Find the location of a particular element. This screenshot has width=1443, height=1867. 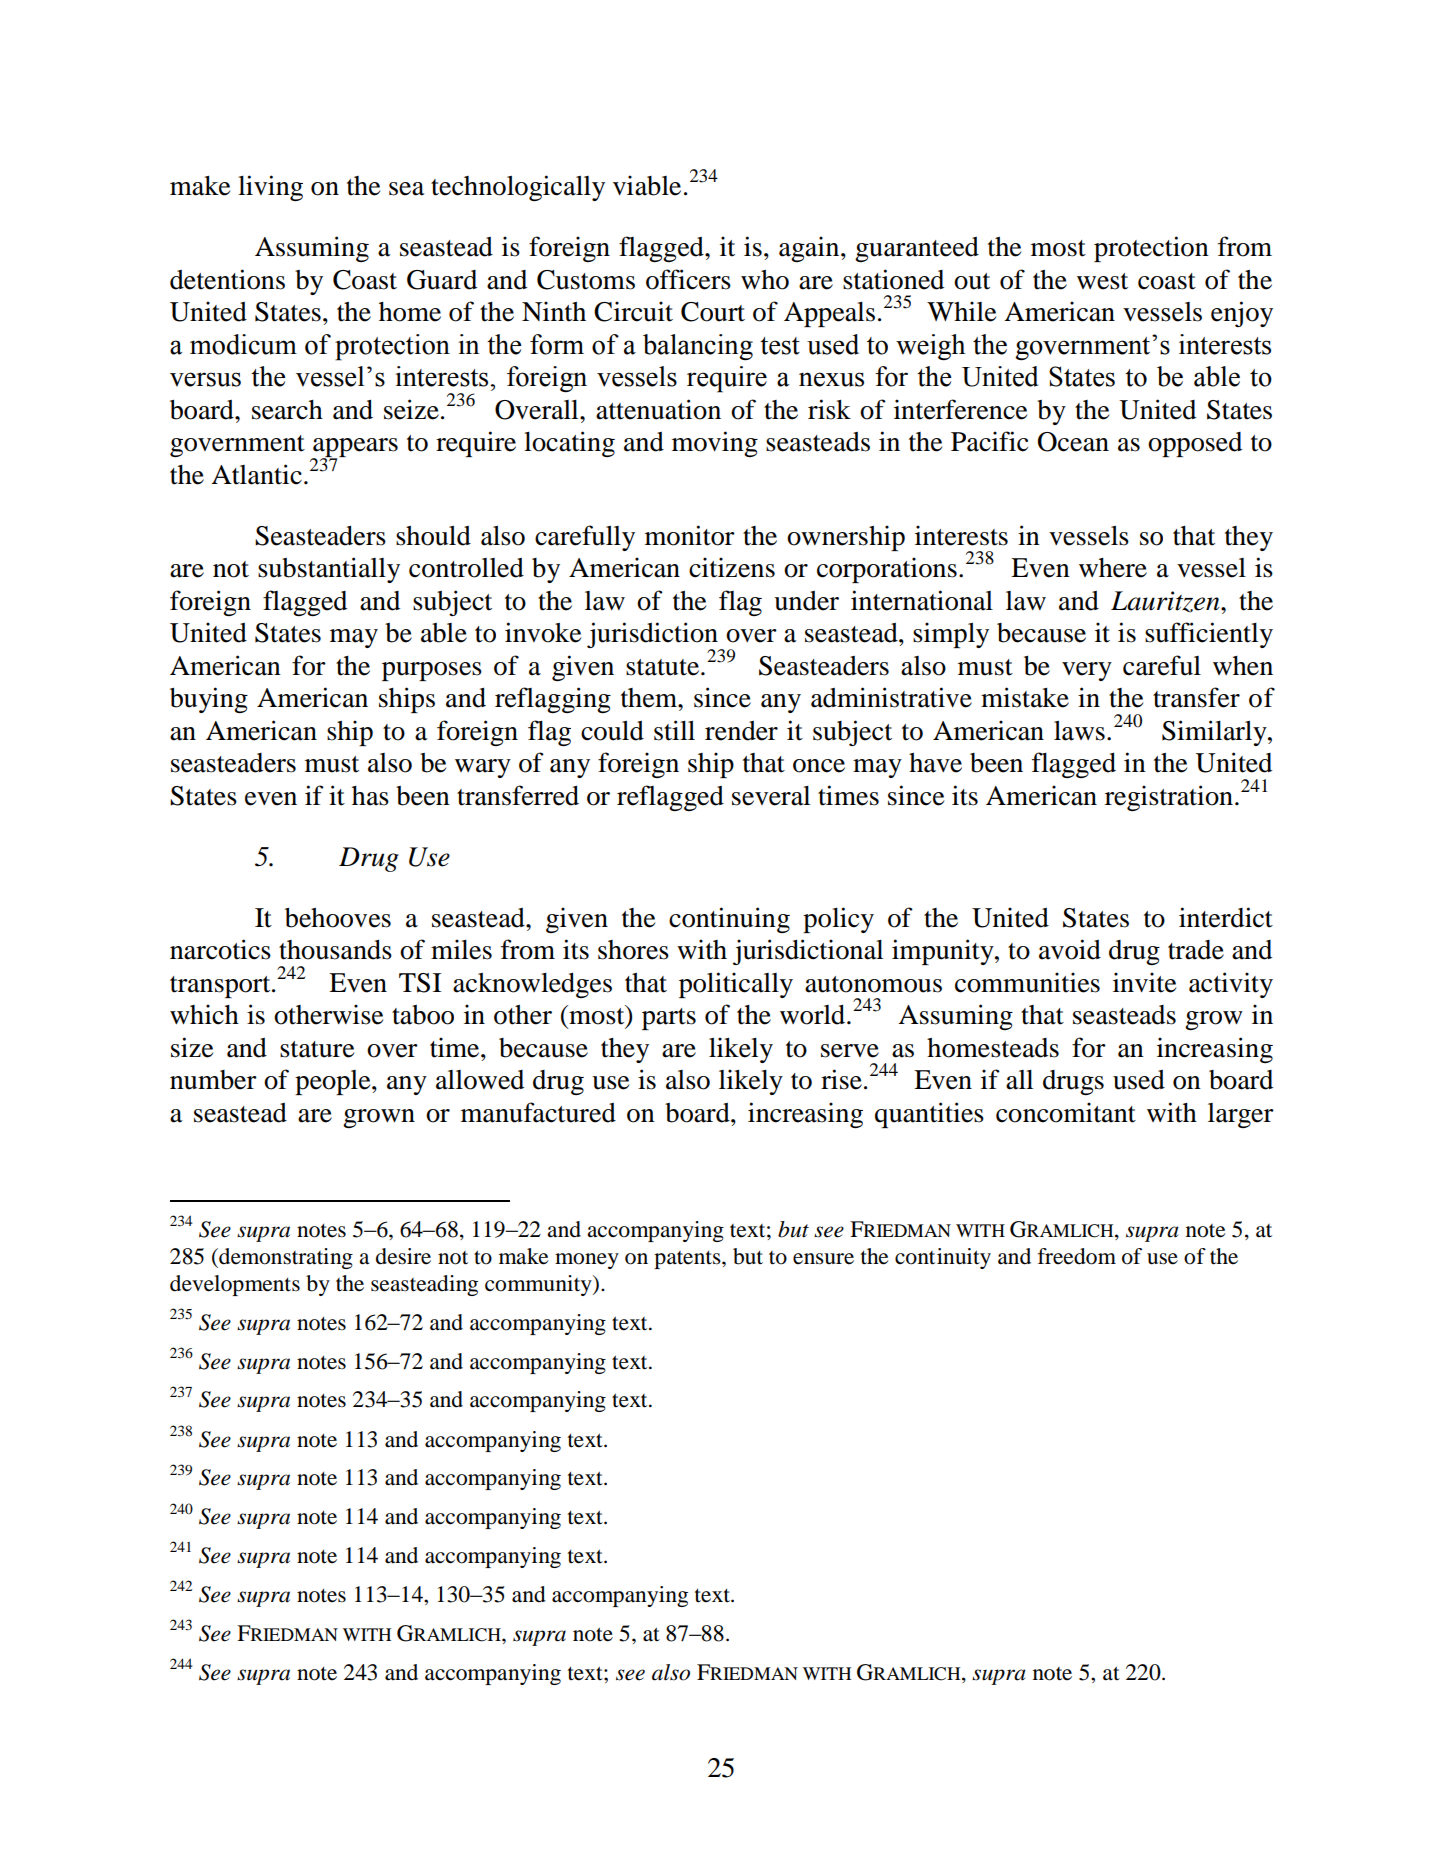

again is located at coordinates (810, 249).
